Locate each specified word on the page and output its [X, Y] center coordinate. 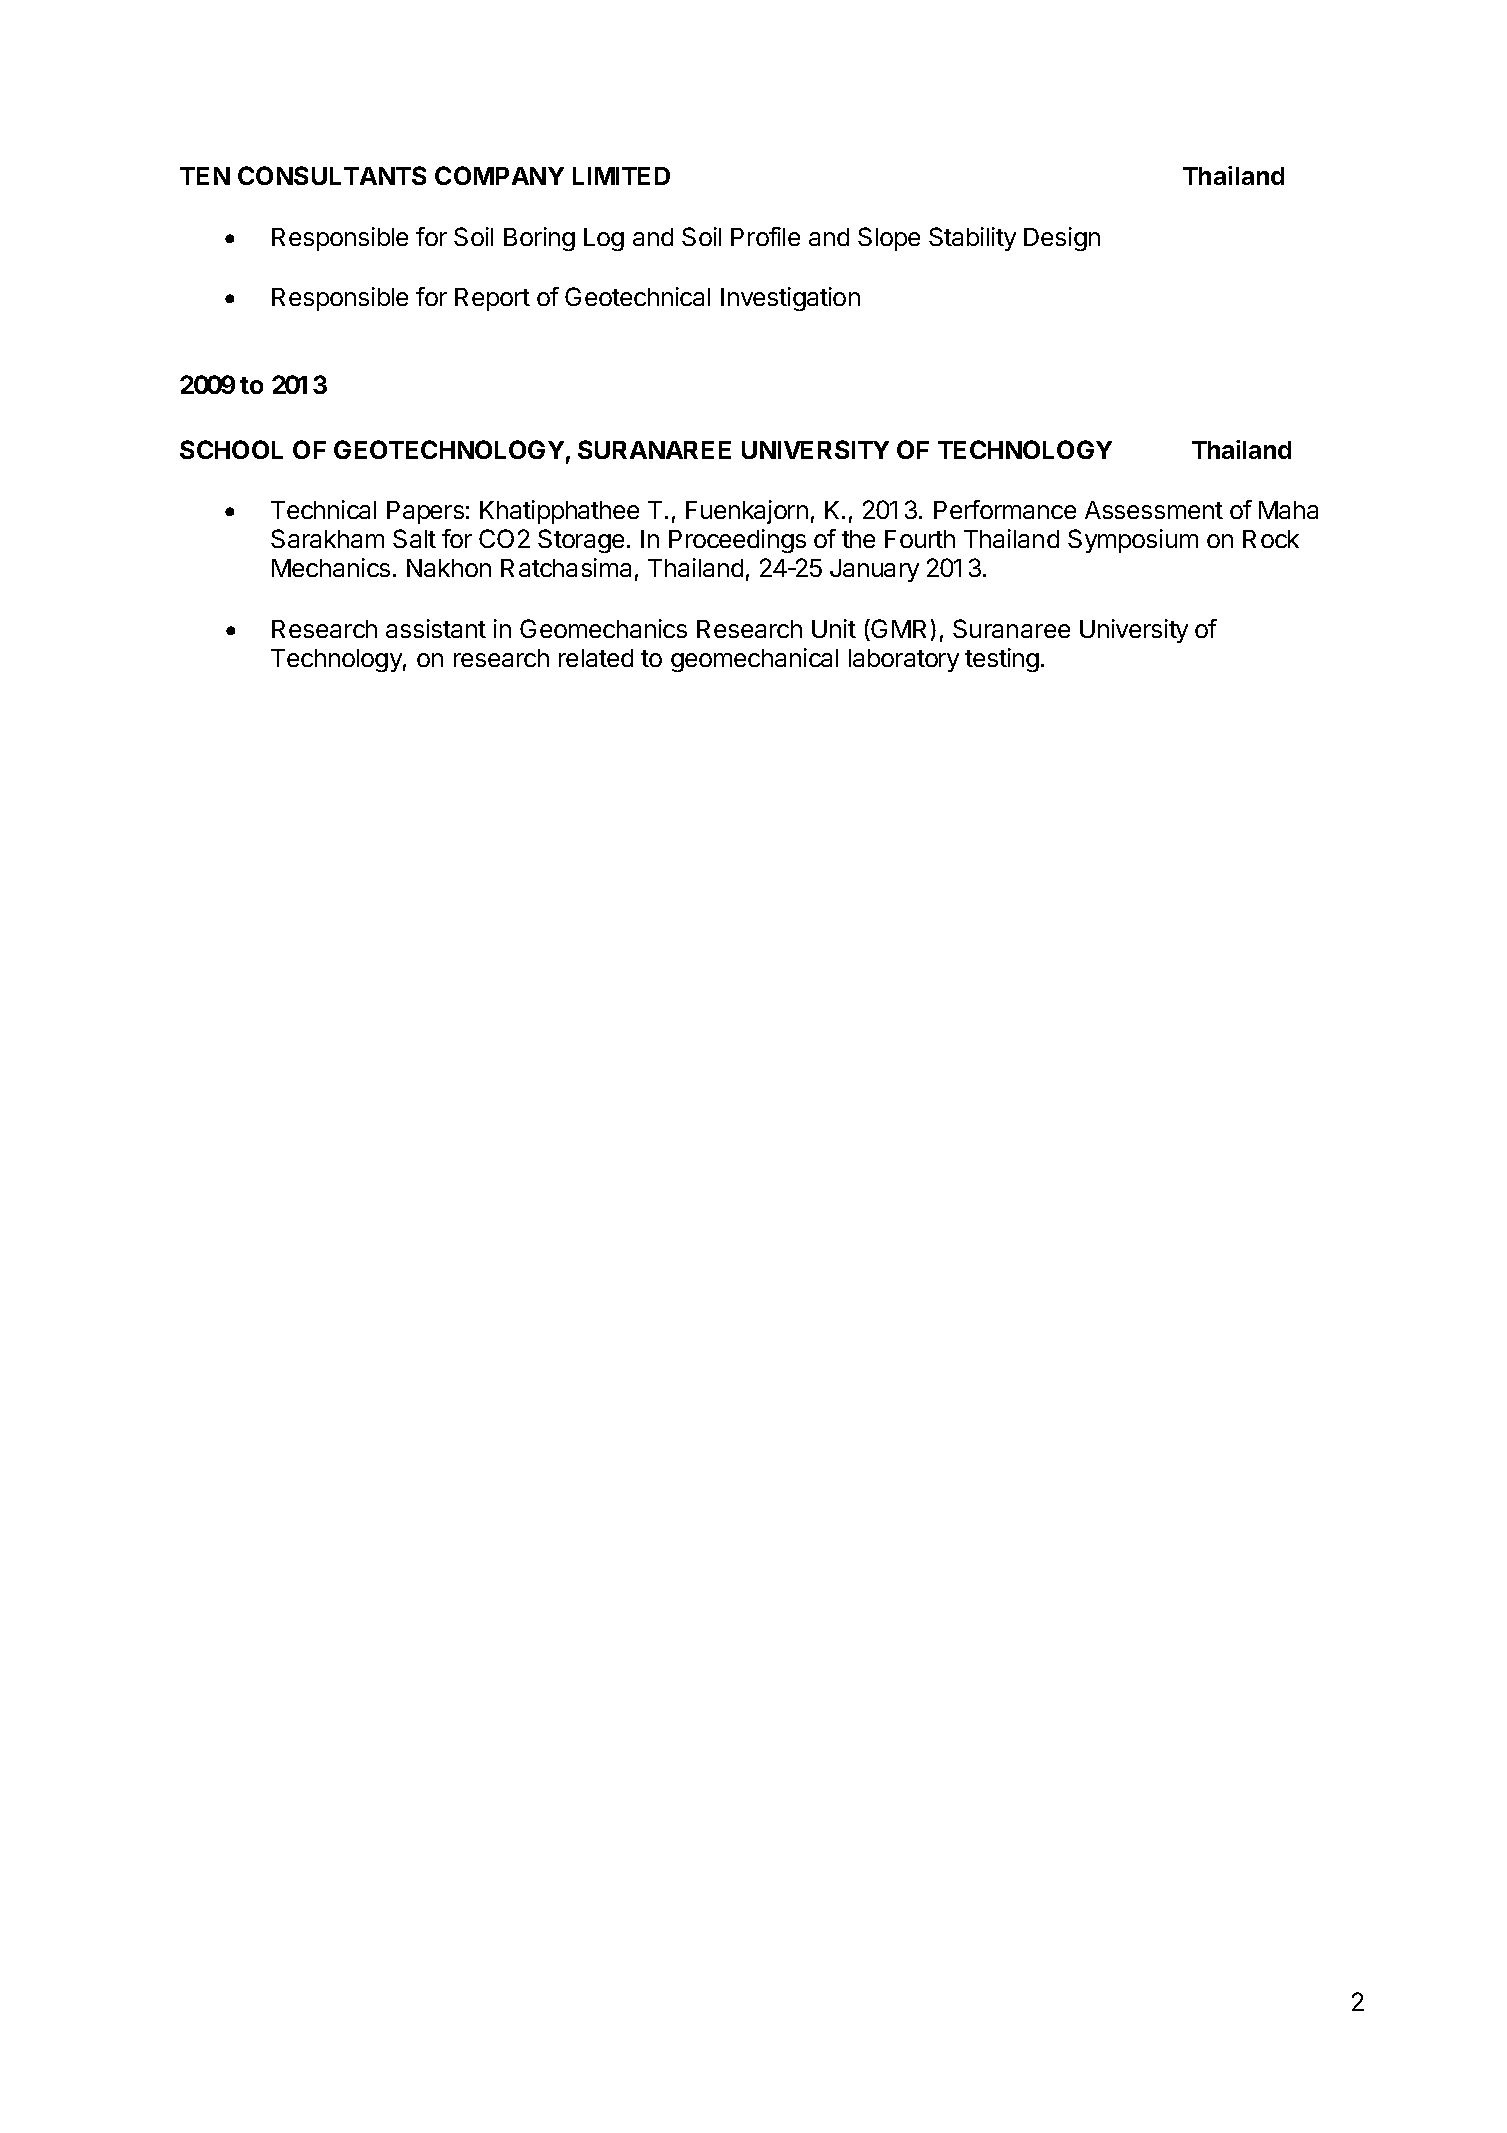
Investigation [790, 299]
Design [1062, 239]
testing [1002, 660]
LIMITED [621, 176]
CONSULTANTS [332, 175]
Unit [834, 628]
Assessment [1154, 510]
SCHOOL [231, 449]
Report [492, 299]
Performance [1005, 509]
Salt [414, 538]
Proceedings [737, 541]
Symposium [1133, 541]
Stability [972, 239]
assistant [436, 628]
